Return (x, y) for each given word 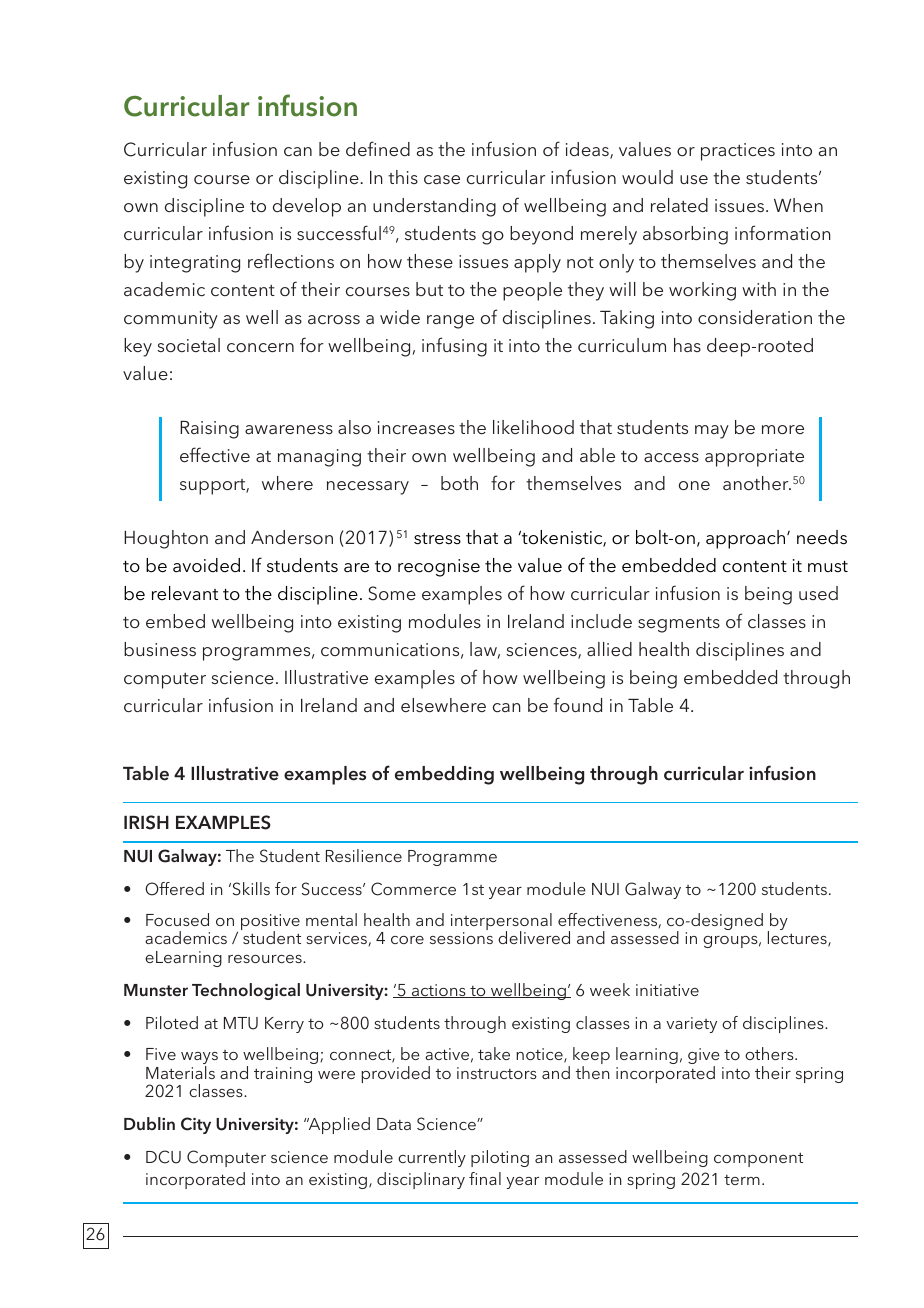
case (442, 179)
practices (738, 152)
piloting (500, 1158)
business (160, 649)
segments (679, 625)
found (578, 704)
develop (307, 207)
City (196, 1125)
